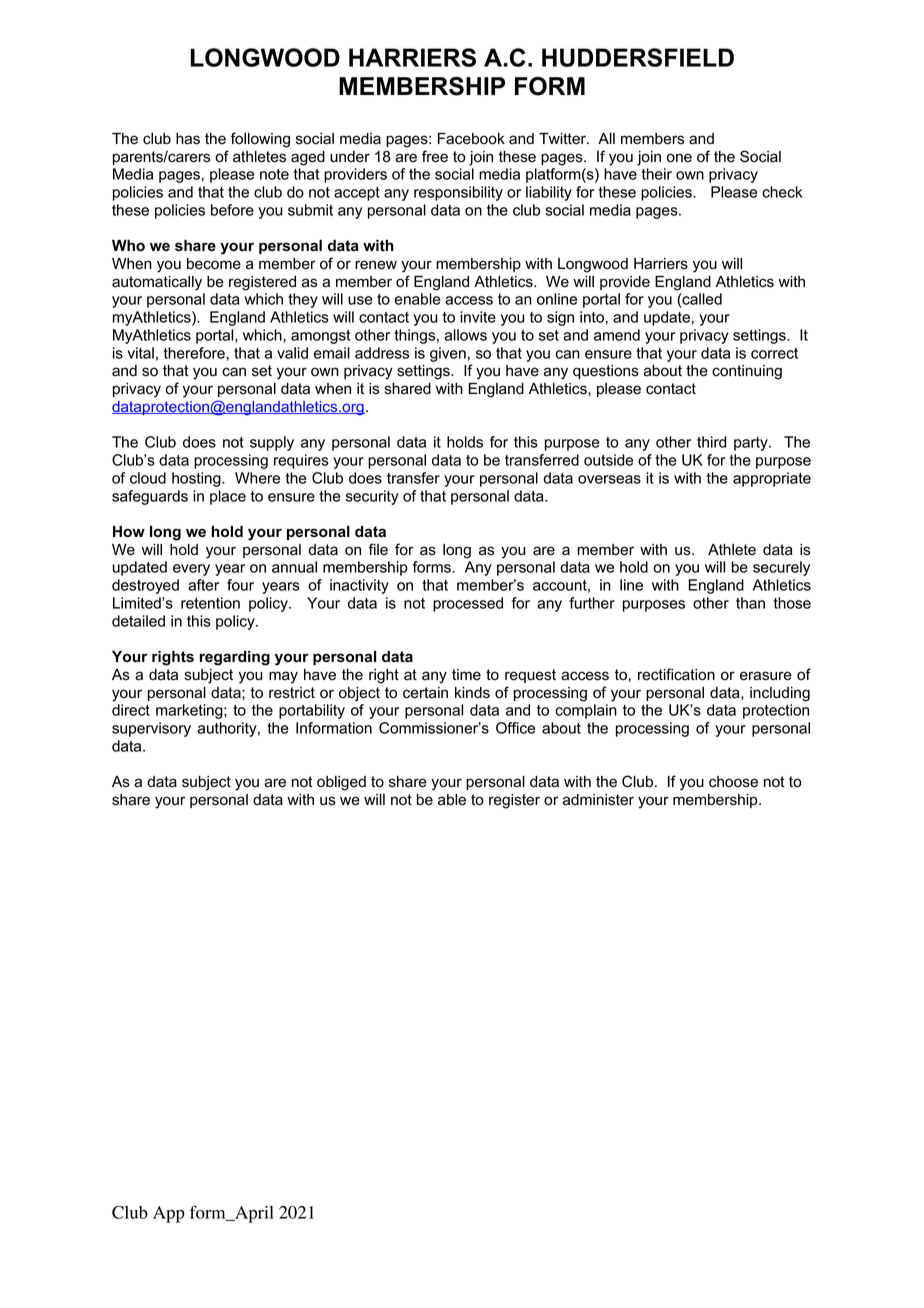  Describe the element at coordinates (228, 497) in the screenshot. I see `place` at that location.
